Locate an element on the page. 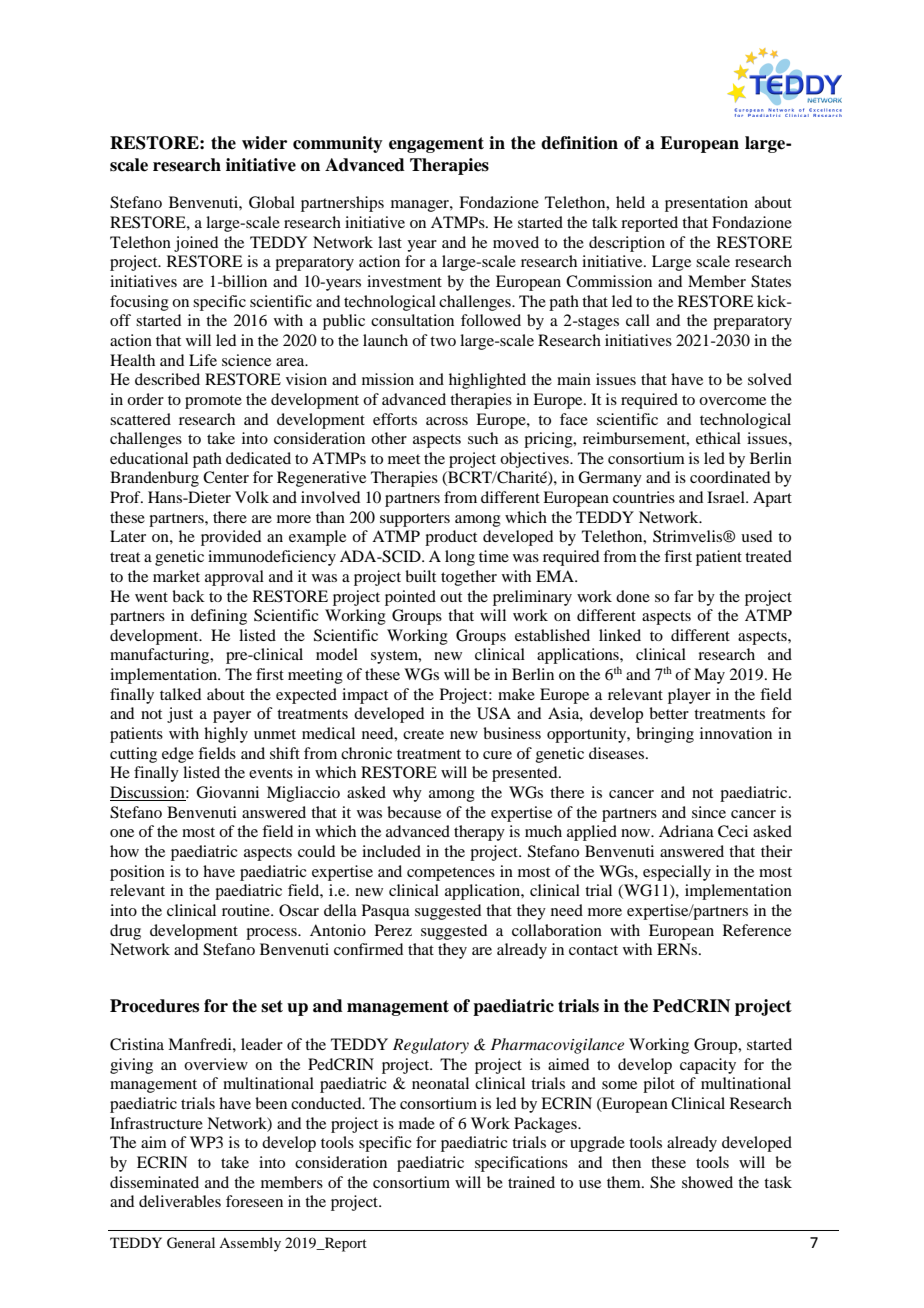 This page has width=924, height=1308. trained is located at coordinates (531, 1182).
